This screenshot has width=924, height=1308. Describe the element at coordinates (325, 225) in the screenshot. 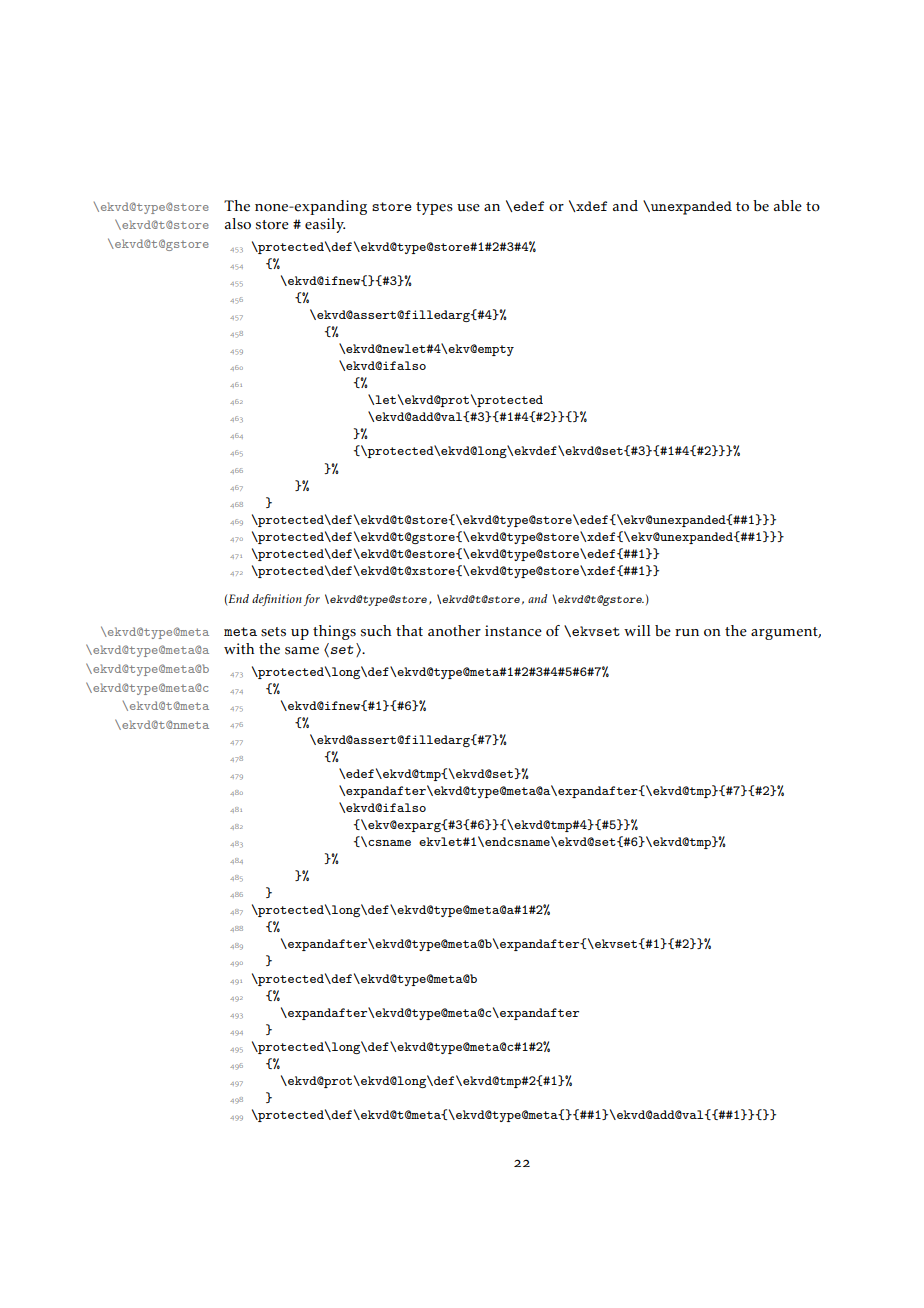

I see `easily` at that location.
